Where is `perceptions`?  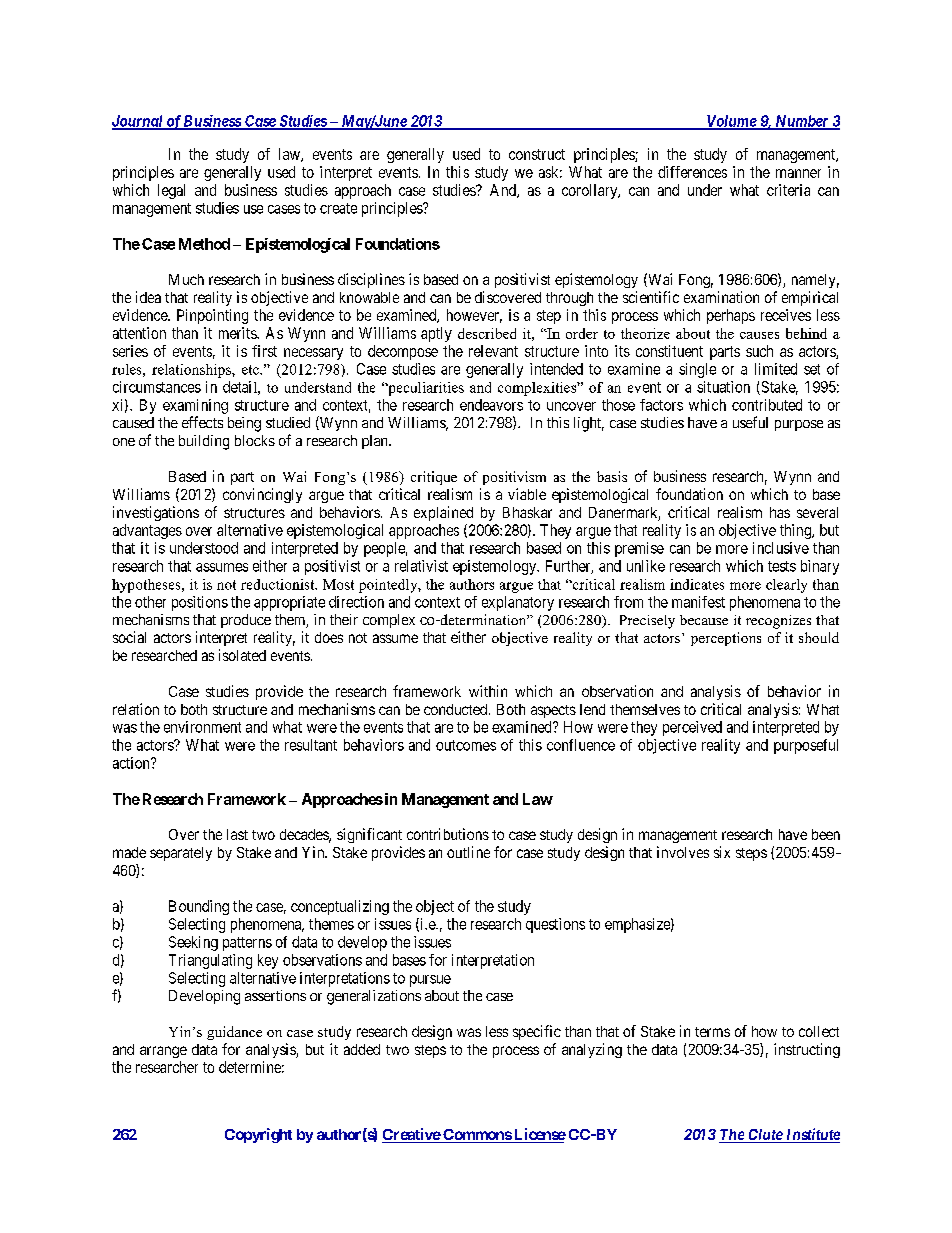
perceptions is located at coordinates (726, 639).
